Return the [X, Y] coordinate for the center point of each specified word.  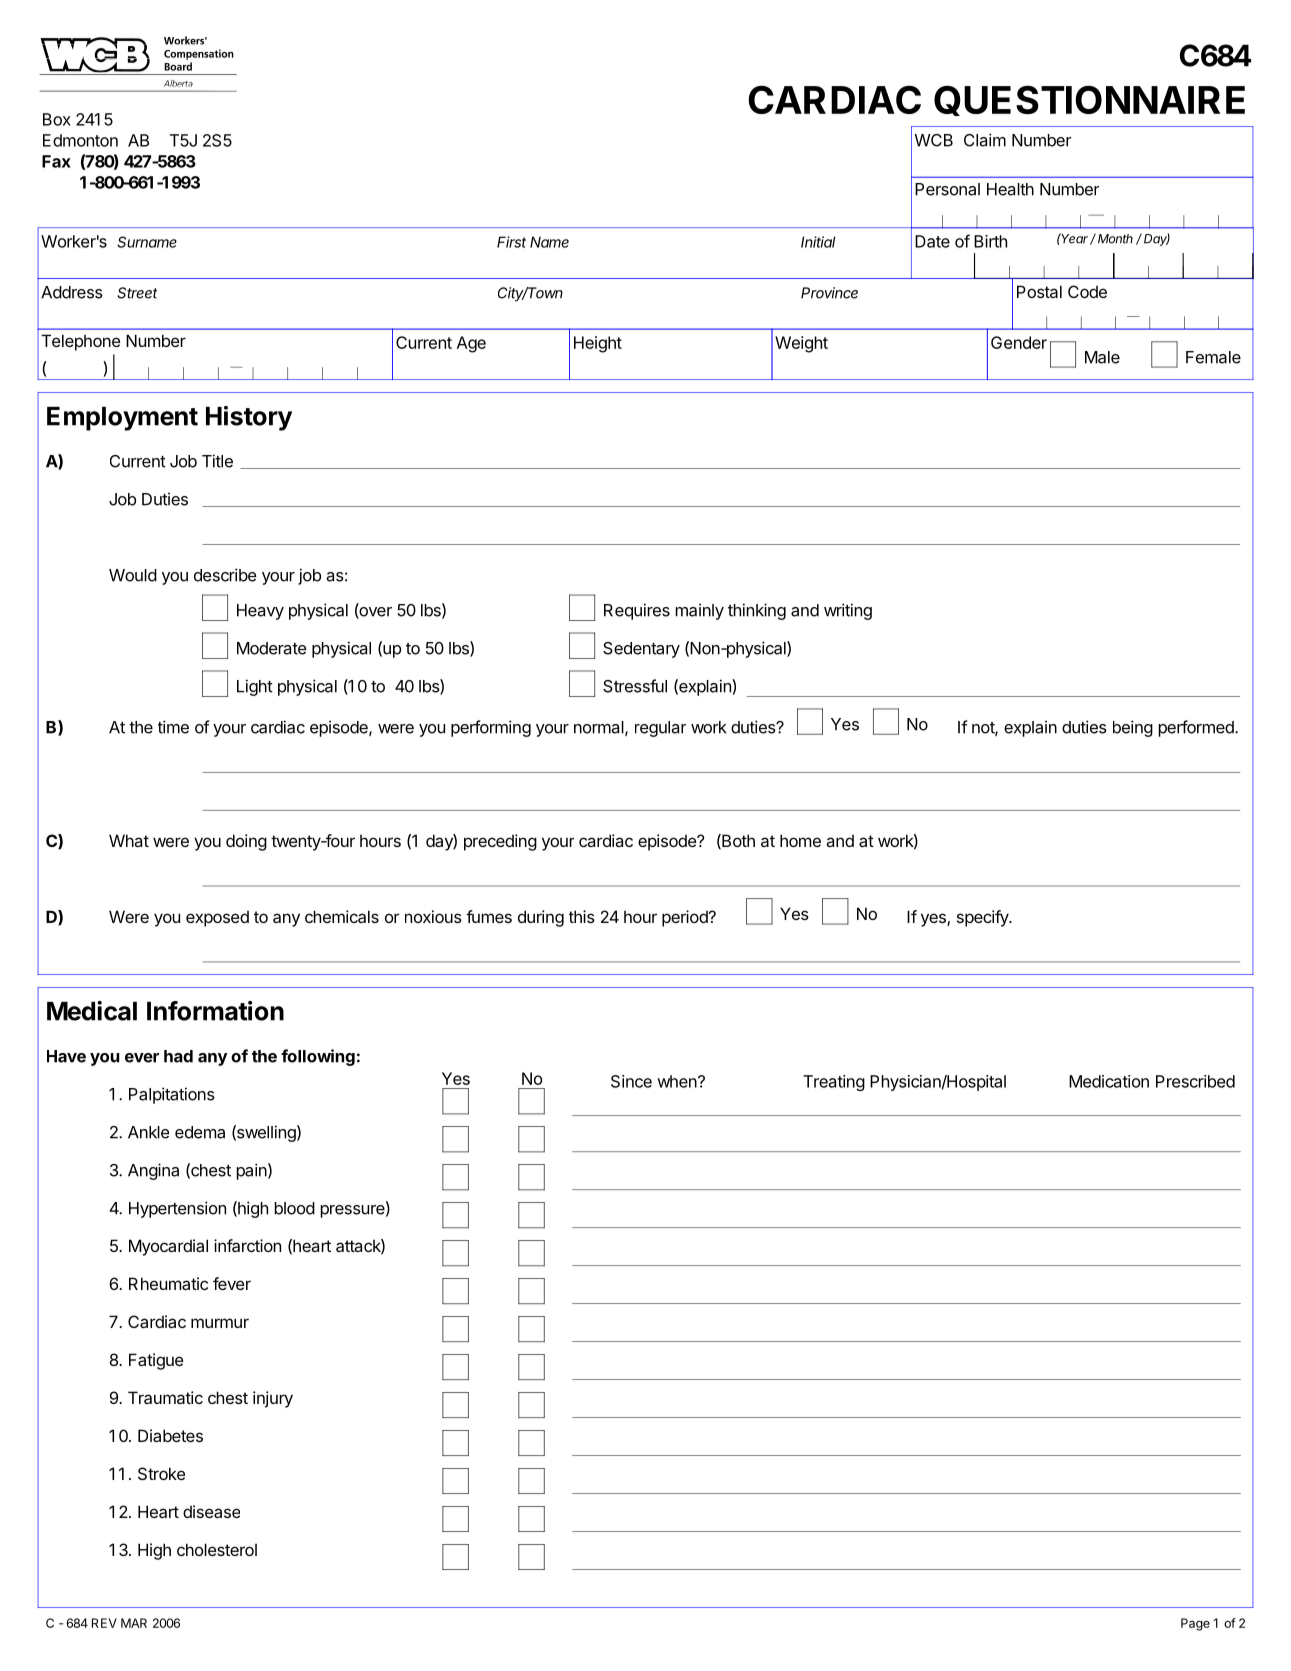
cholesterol [217, 1549]
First [511, 242]
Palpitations [172, 1095]
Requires [637, 611]
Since [631, 1081]
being [1133, 728]
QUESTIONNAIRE [1089, 100]
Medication [1109, 1081]
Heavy [260, 612]
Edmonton [80, 140]
